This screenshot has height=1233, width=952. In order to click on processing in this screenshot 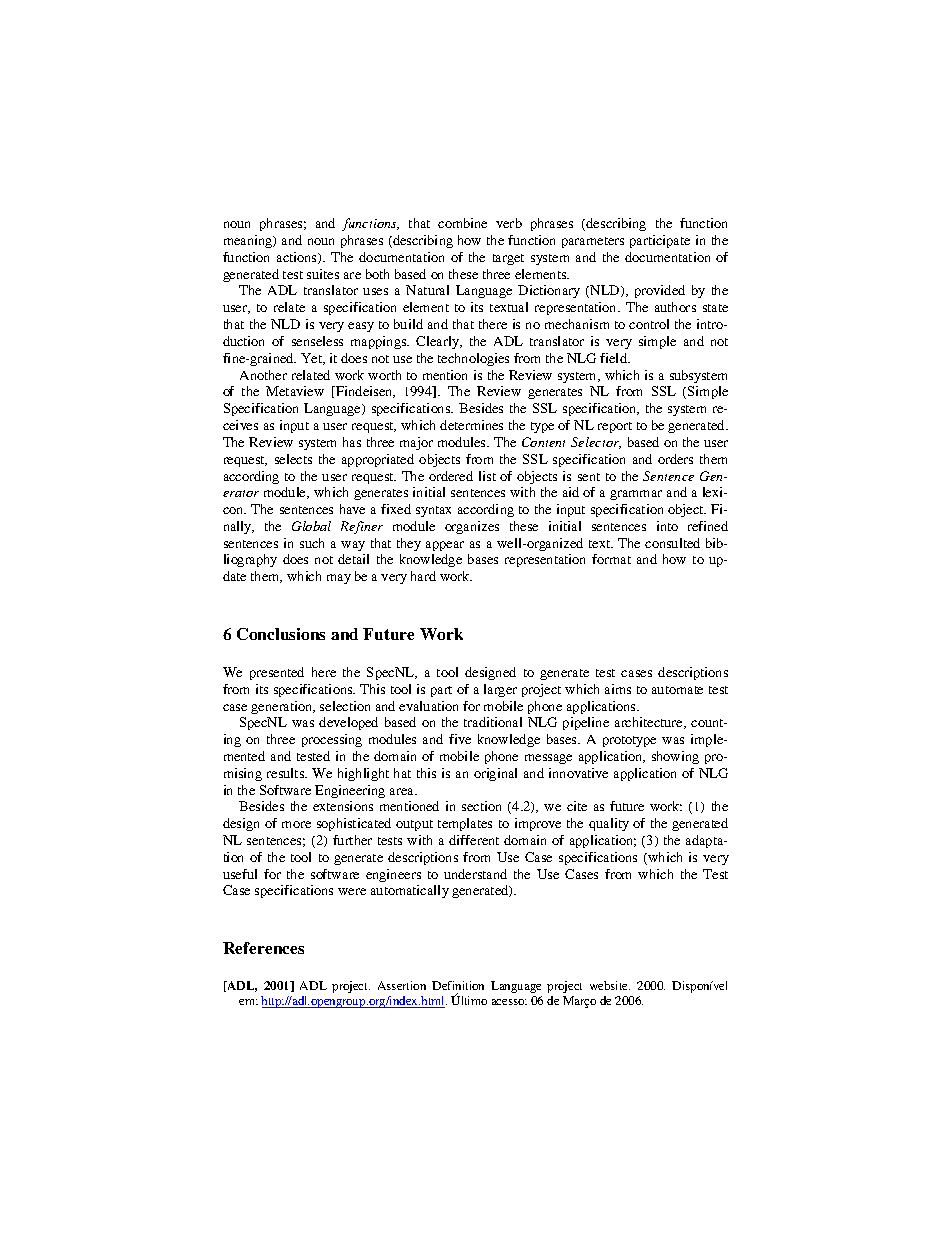, I will do `click(332, 740)`.
